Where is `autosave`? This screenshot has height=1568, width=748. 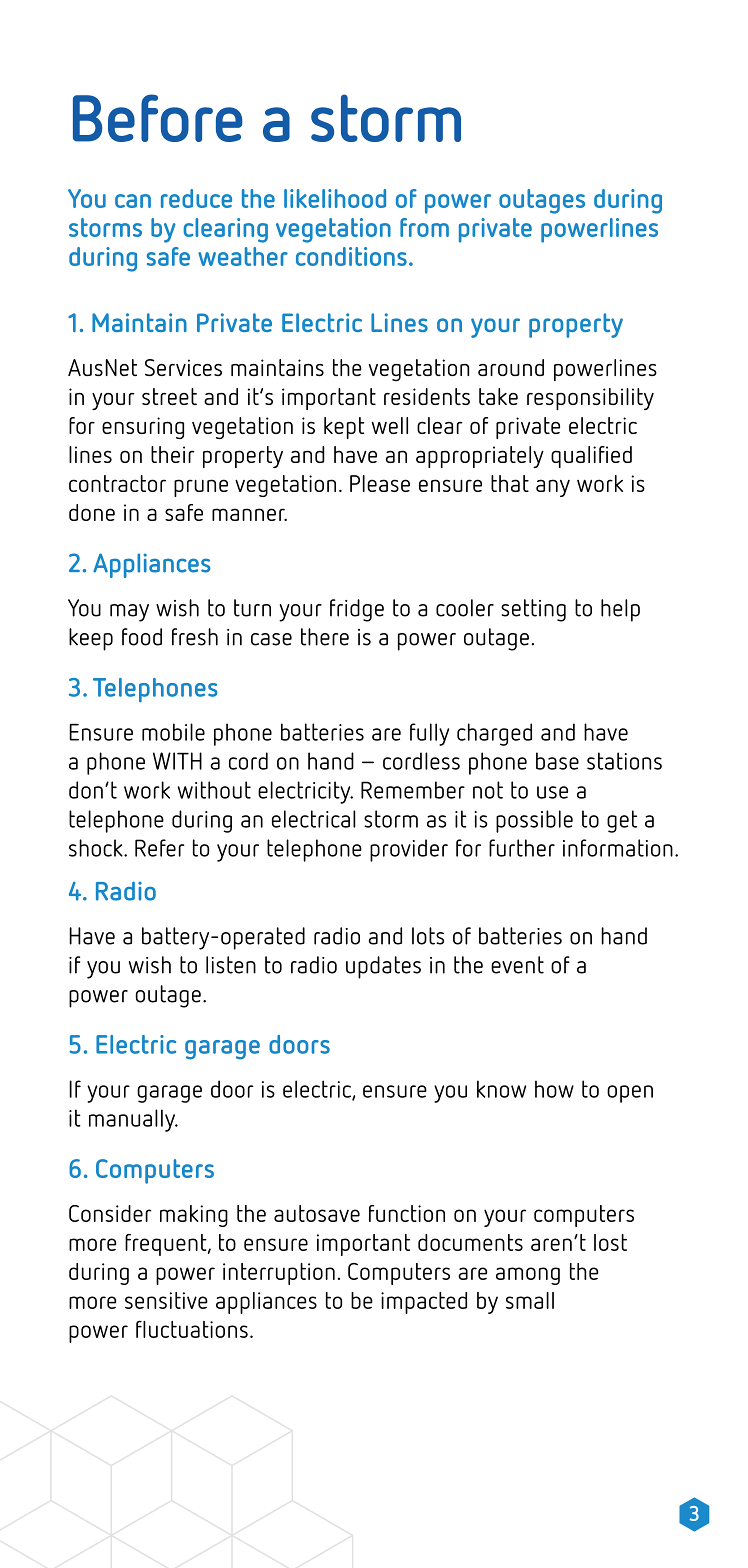
autosave is located at coordinates (317, 1213).
